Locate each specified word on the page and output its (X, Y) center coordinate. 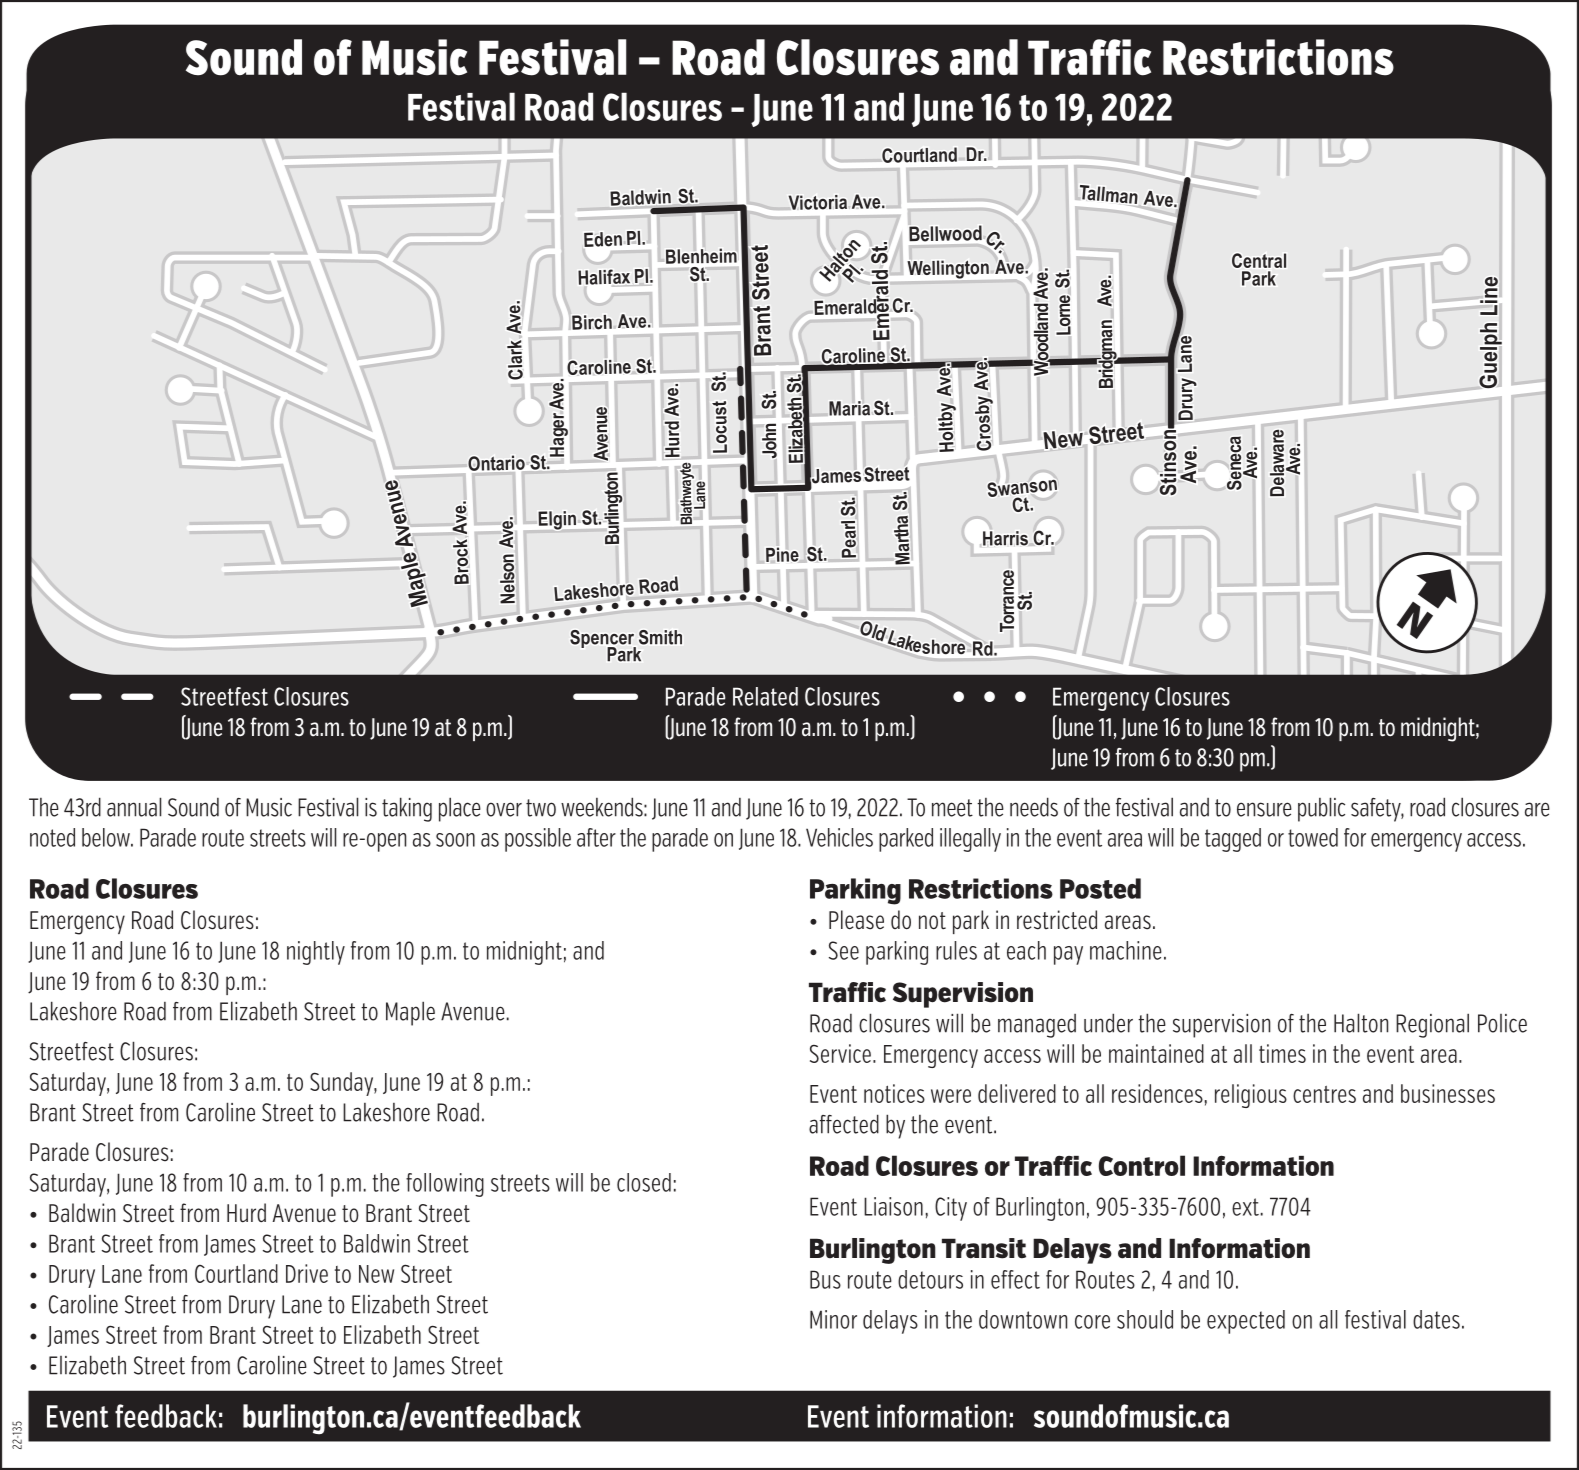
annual (134, 807)
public (1321, 809)
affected (844, 1124)
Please (856, 920)
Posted (1100, 888)
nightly (316, 953)
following (445, 1185)
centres (1324, 1094)
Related (765, 696)
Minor (833, 1319)
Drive (307, 1273)
